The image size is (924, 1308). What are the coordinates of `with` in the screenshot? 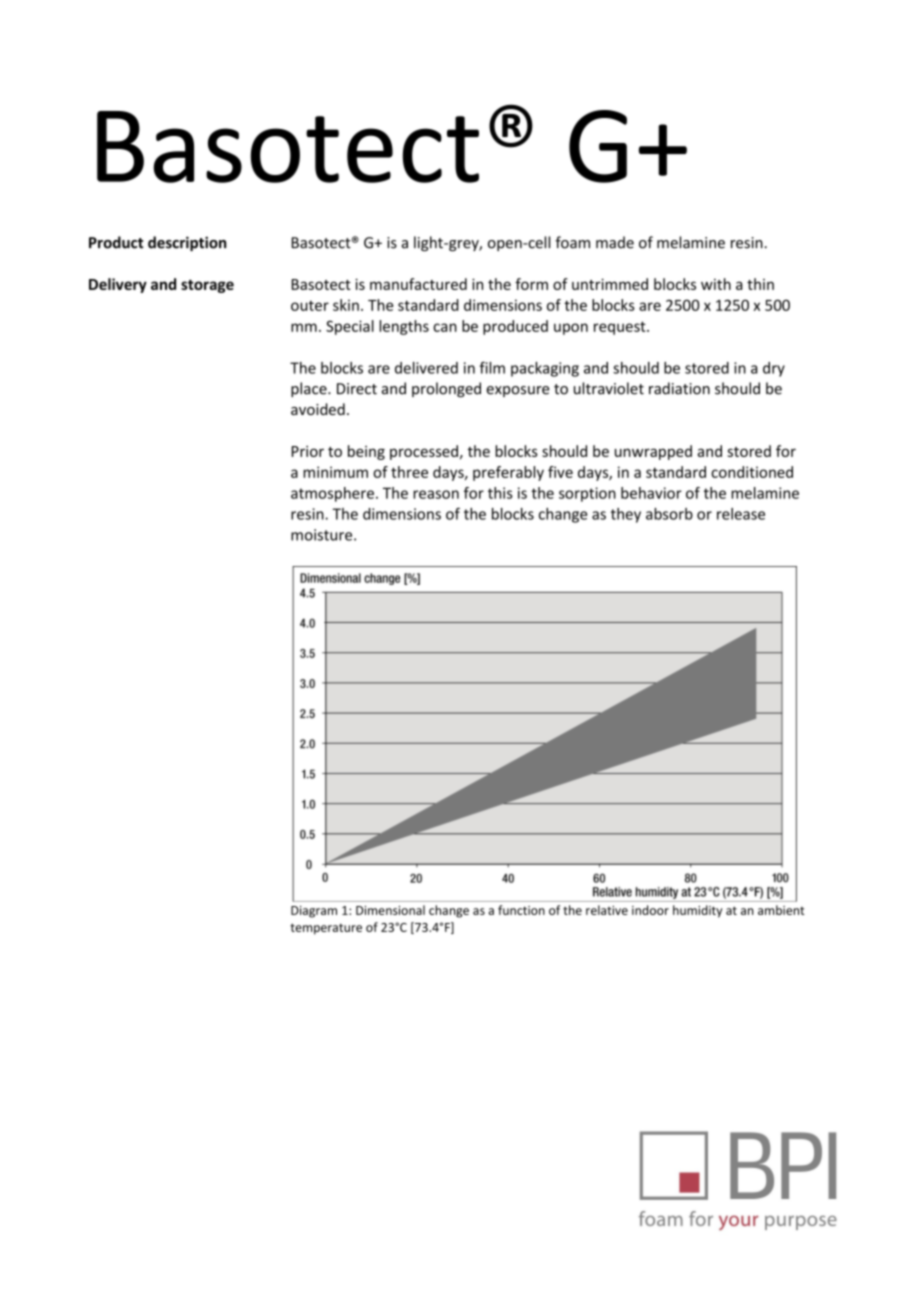 It's located at (716, 284).
